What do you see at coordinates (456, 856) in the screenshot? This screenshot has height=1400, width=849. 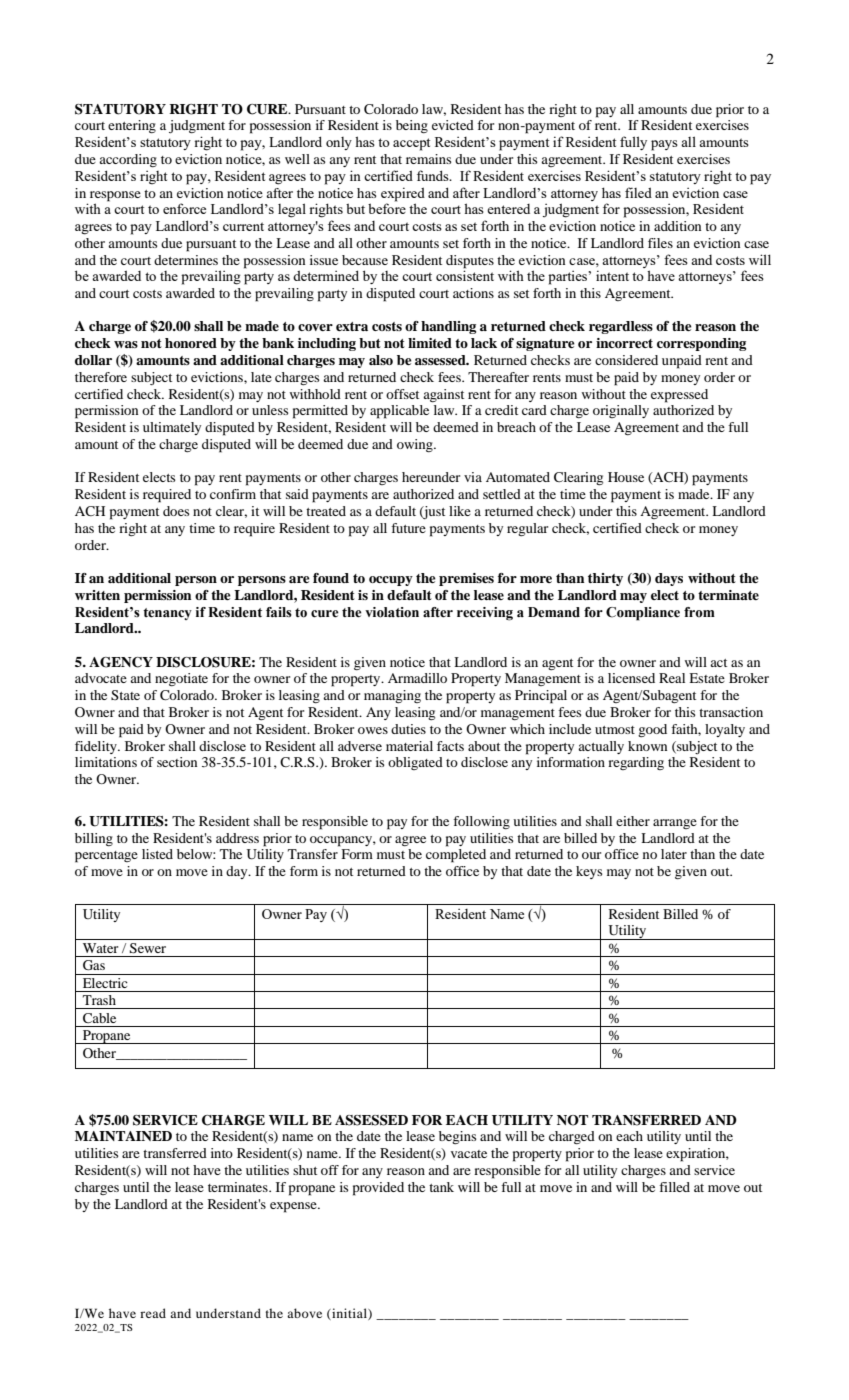 I see `completed` at bounding box center [456, 856].
